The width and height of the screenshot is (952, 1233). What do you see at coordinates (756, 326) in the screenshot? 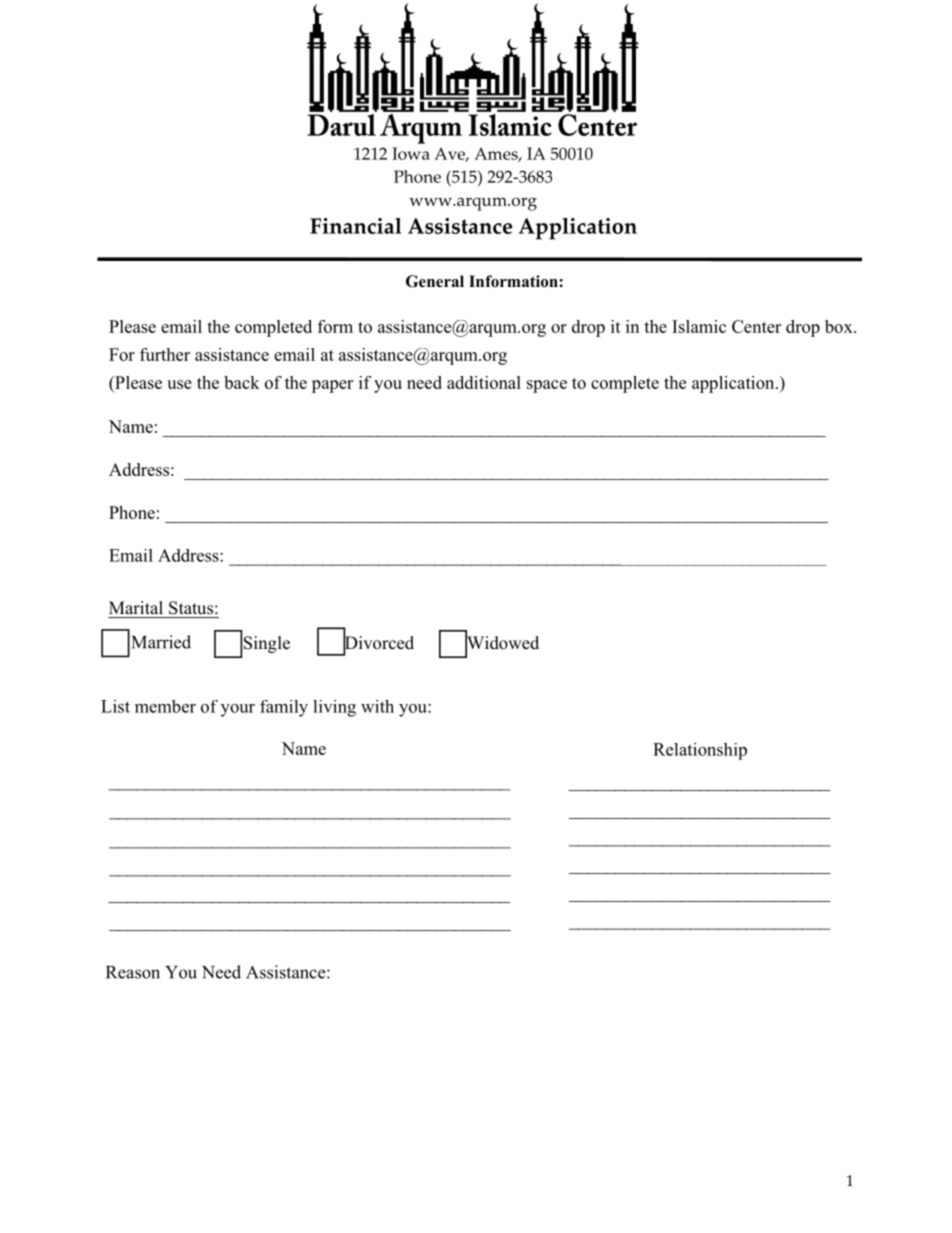
I see `Center` at bounding box center [756, 326].
